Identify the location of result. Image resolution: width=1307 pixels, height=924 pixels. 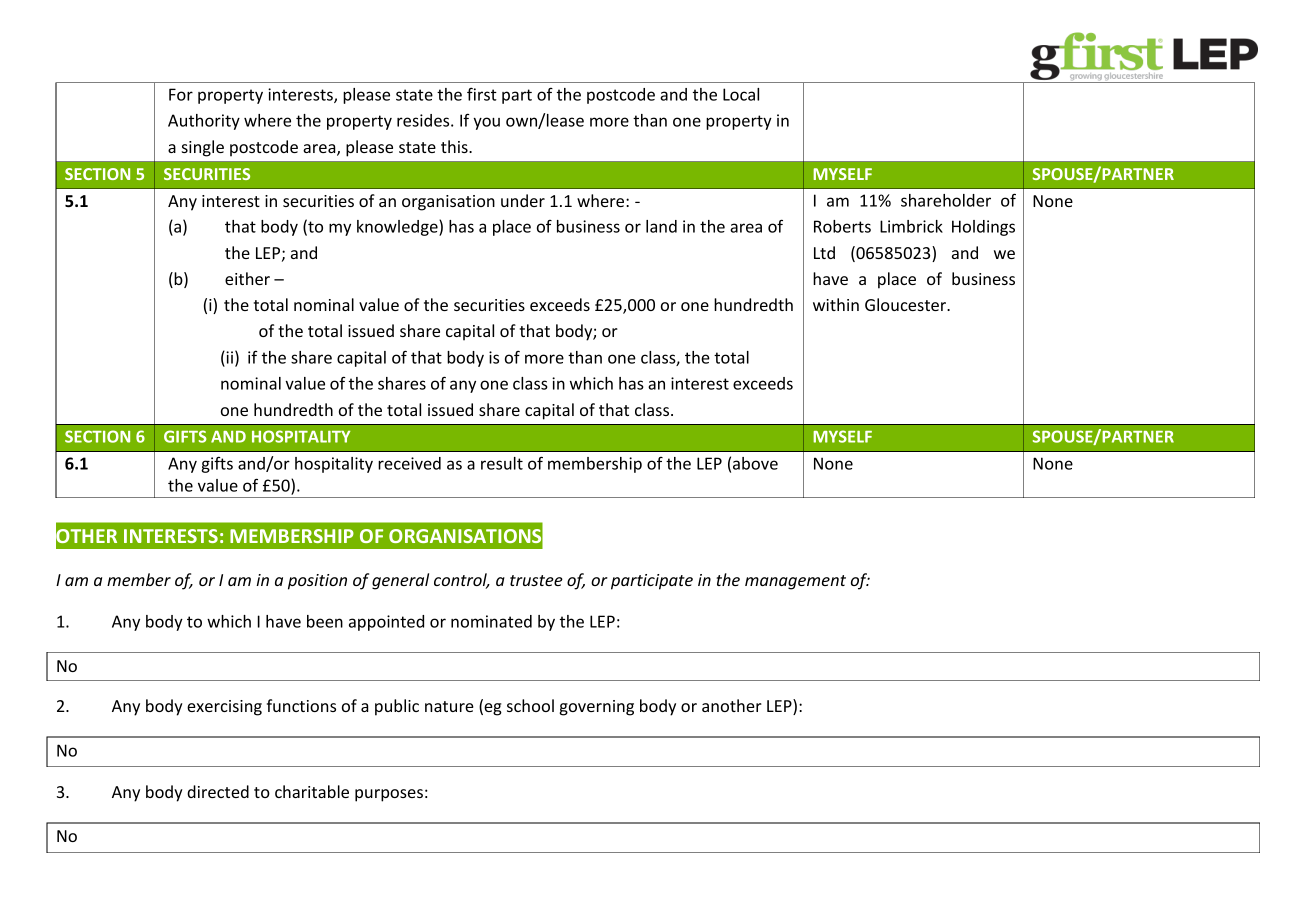
(502, 463).
